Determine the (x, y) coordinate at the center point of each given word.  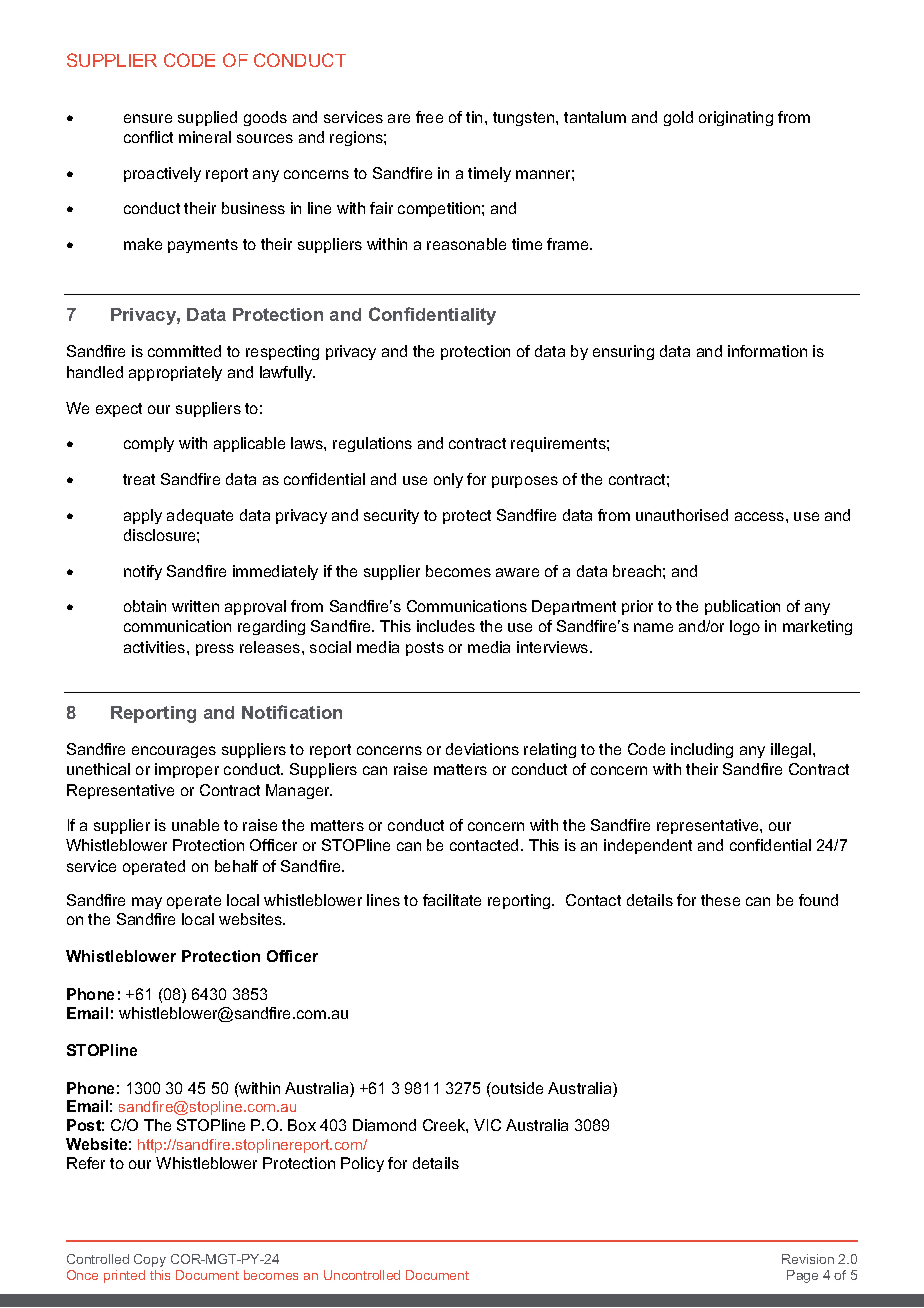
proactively (162, 174)
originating (736, 118)
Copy (150, 1260)
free (429, 117)
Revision (808, 1259)
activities (156, 647)
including (702, 750)
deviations (482, 749)
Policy (362, 1164)
